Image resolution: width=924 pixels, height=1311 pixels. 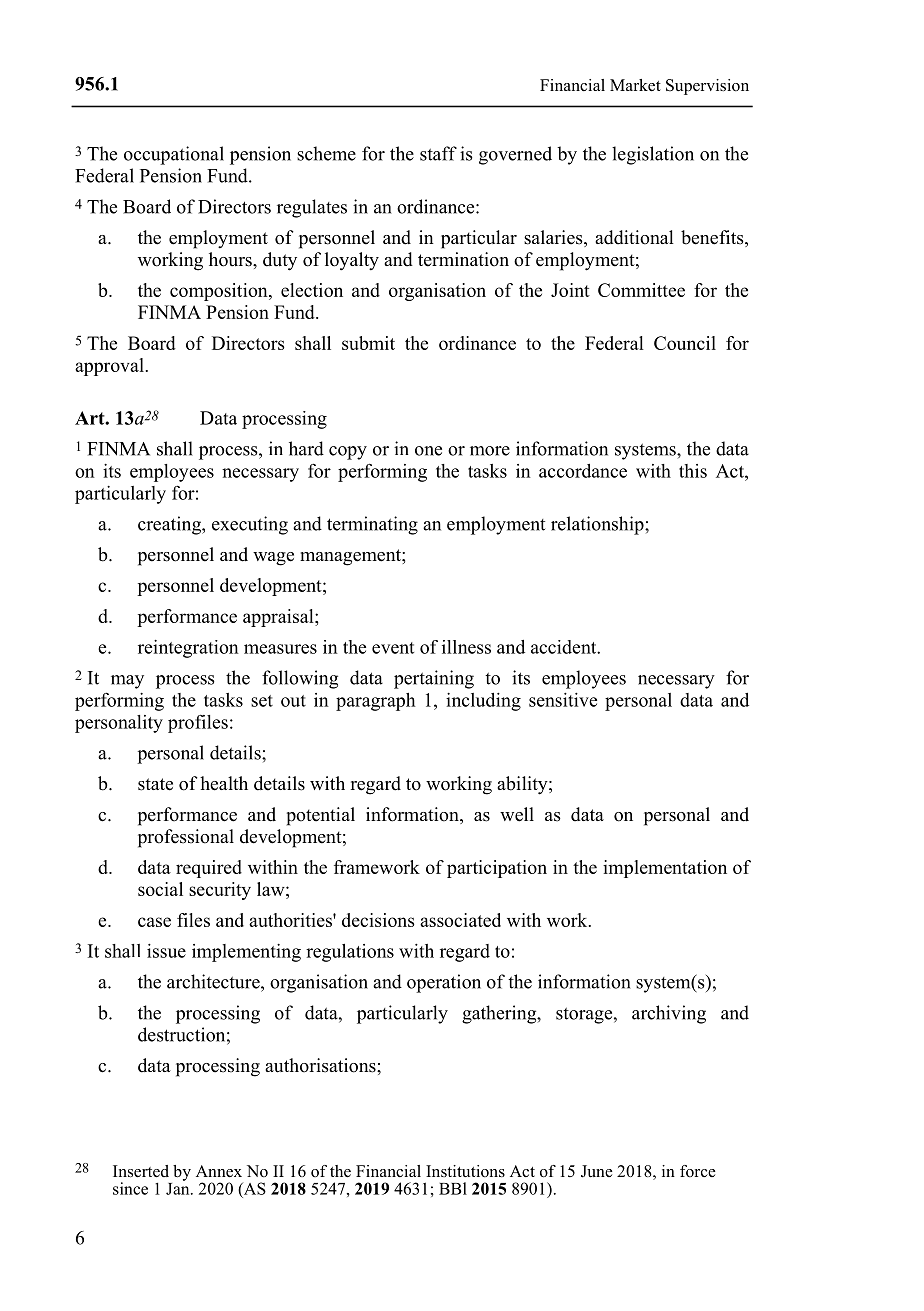 I want to click on implementation, so click(x=665, y=869).
